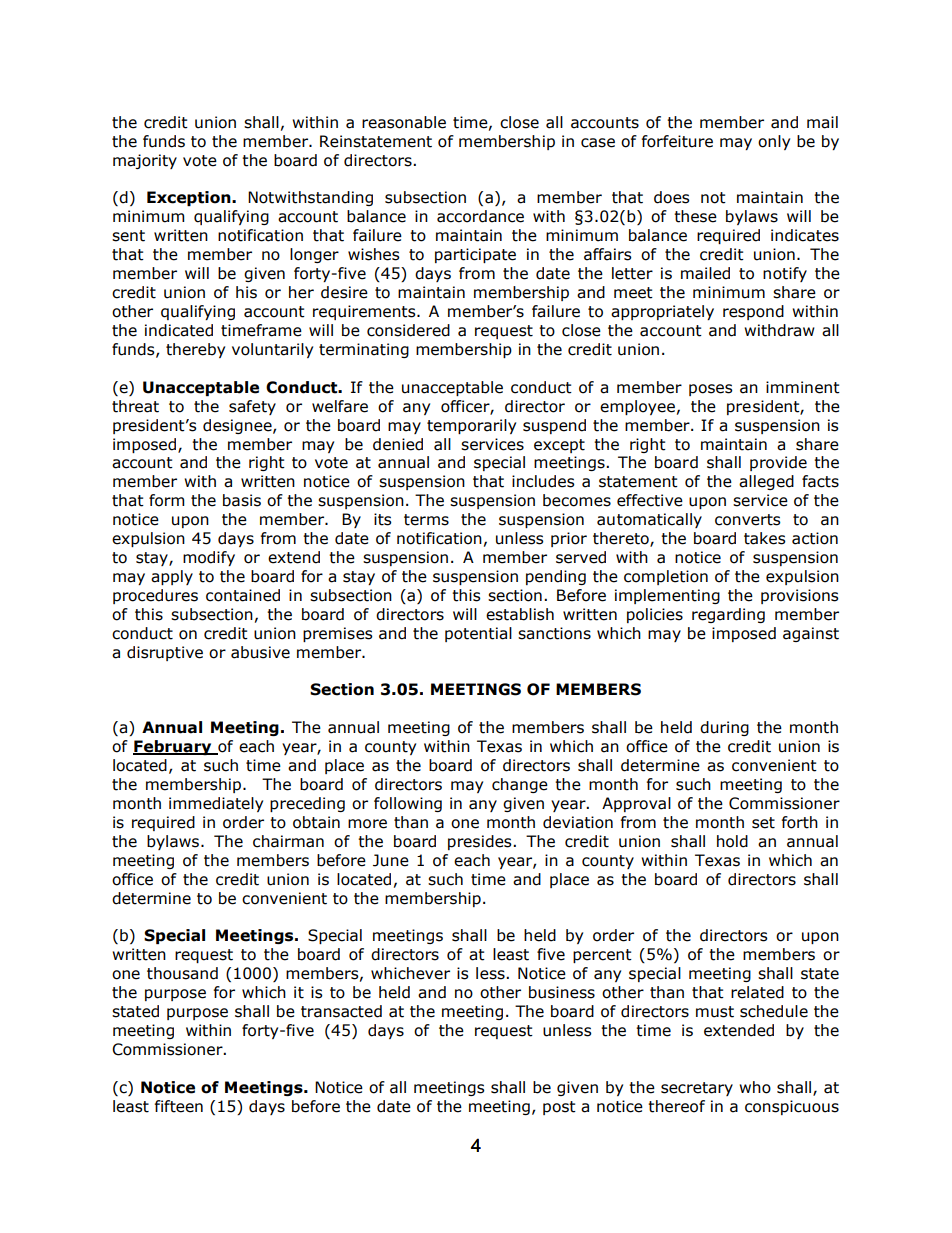 Image resolution: width=952 pixels, height=1233 pixels. I want to click on change, so click(520, 785).
